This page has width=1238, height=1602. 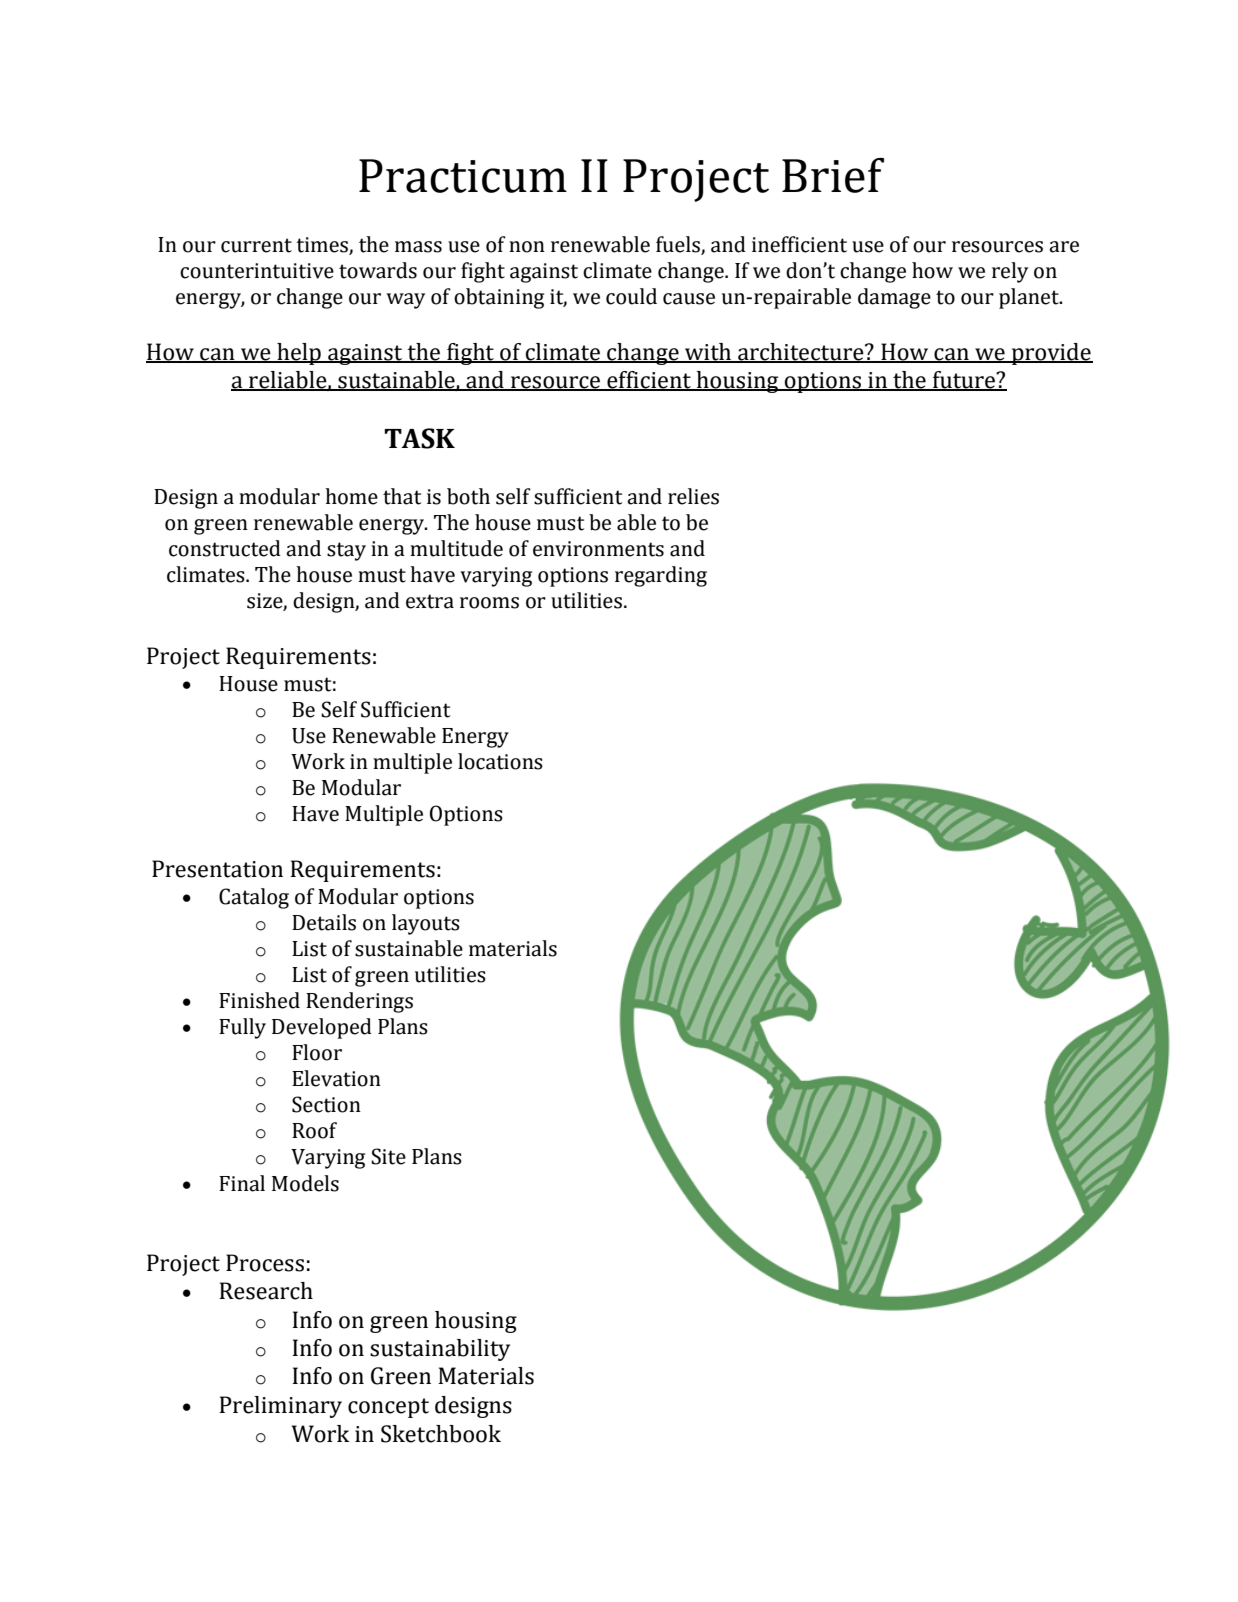 I want to click on sustainability, so click(x=440, y=1350).
